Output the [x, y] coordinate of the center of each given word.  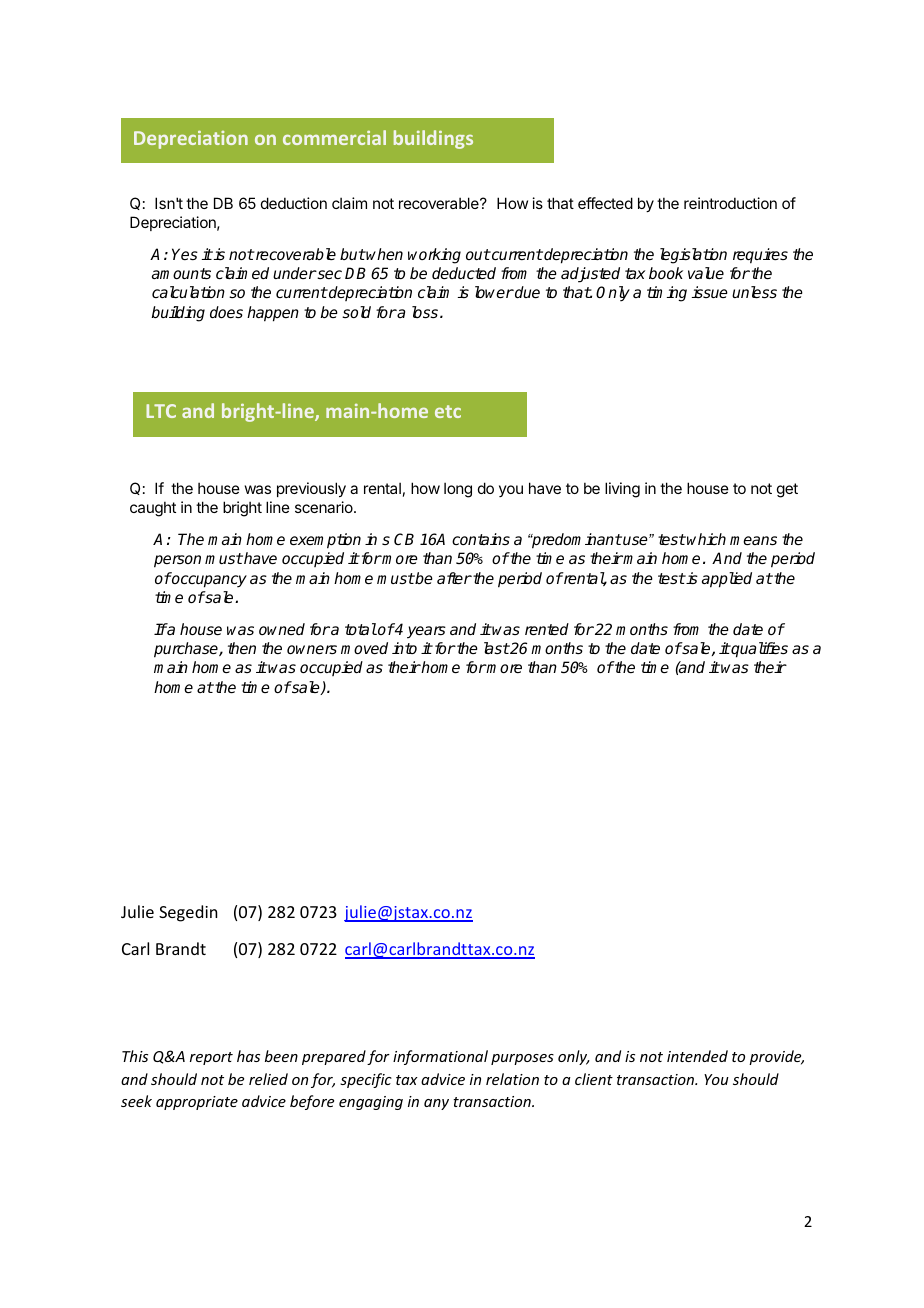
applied [727, 580]
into [404, 648]
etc [448, 411]
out [478, 254]
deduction [294, 203]
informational [440, 1057]
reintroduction [730, 203]
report [211, 1058]
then [242, 648]
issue [710, 292]
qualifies [759, 650]
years [426, 632]
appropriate [197, 1103]
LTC [161, 411]
